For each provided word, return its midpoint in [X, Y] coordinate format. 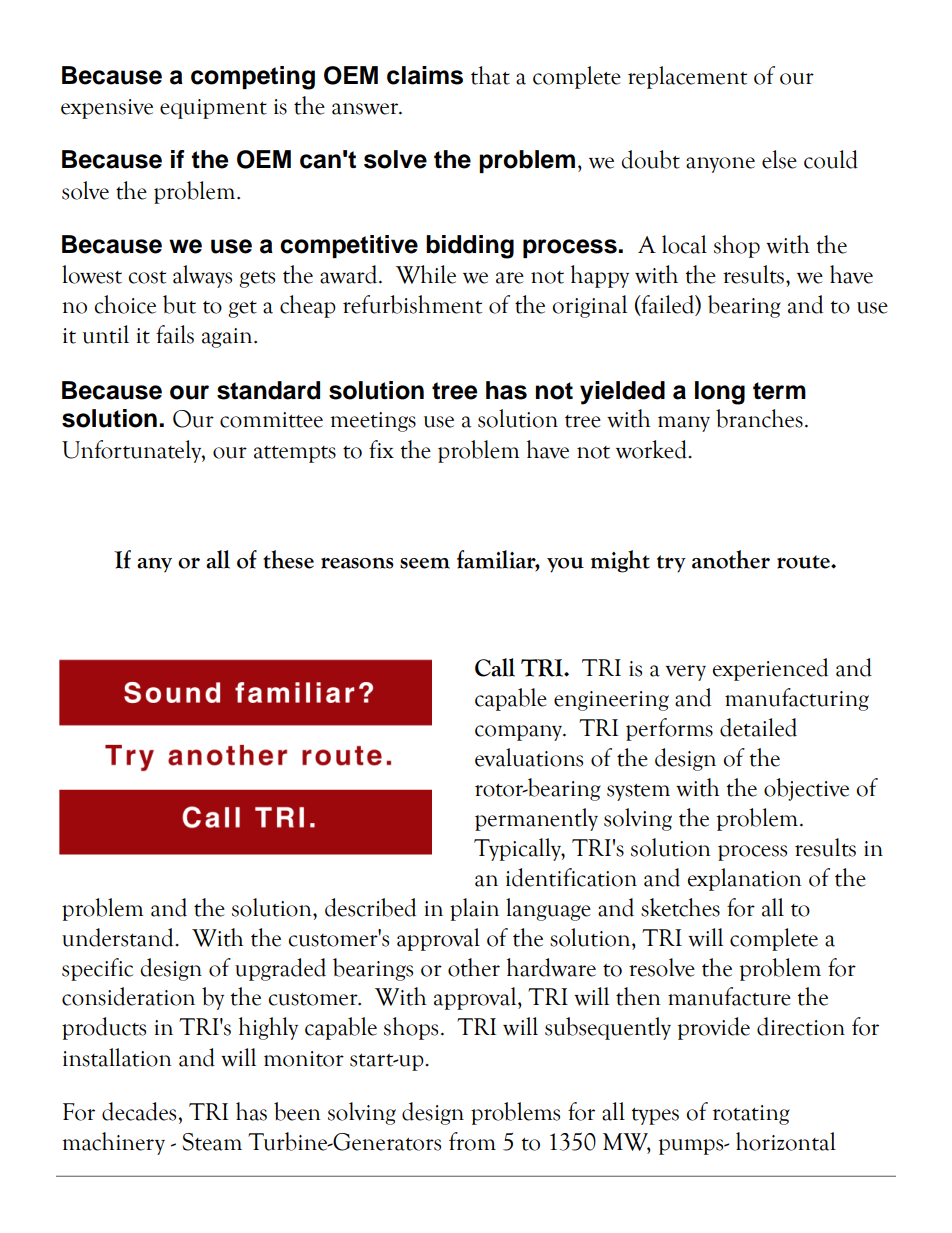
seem [425, 563]
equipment [213, 109]
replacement [687, 77]
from [472, 1141]
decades [140, 1111]
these [288, 559]
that [490, 75]
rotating [751, 1115]
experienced [770, 669]
